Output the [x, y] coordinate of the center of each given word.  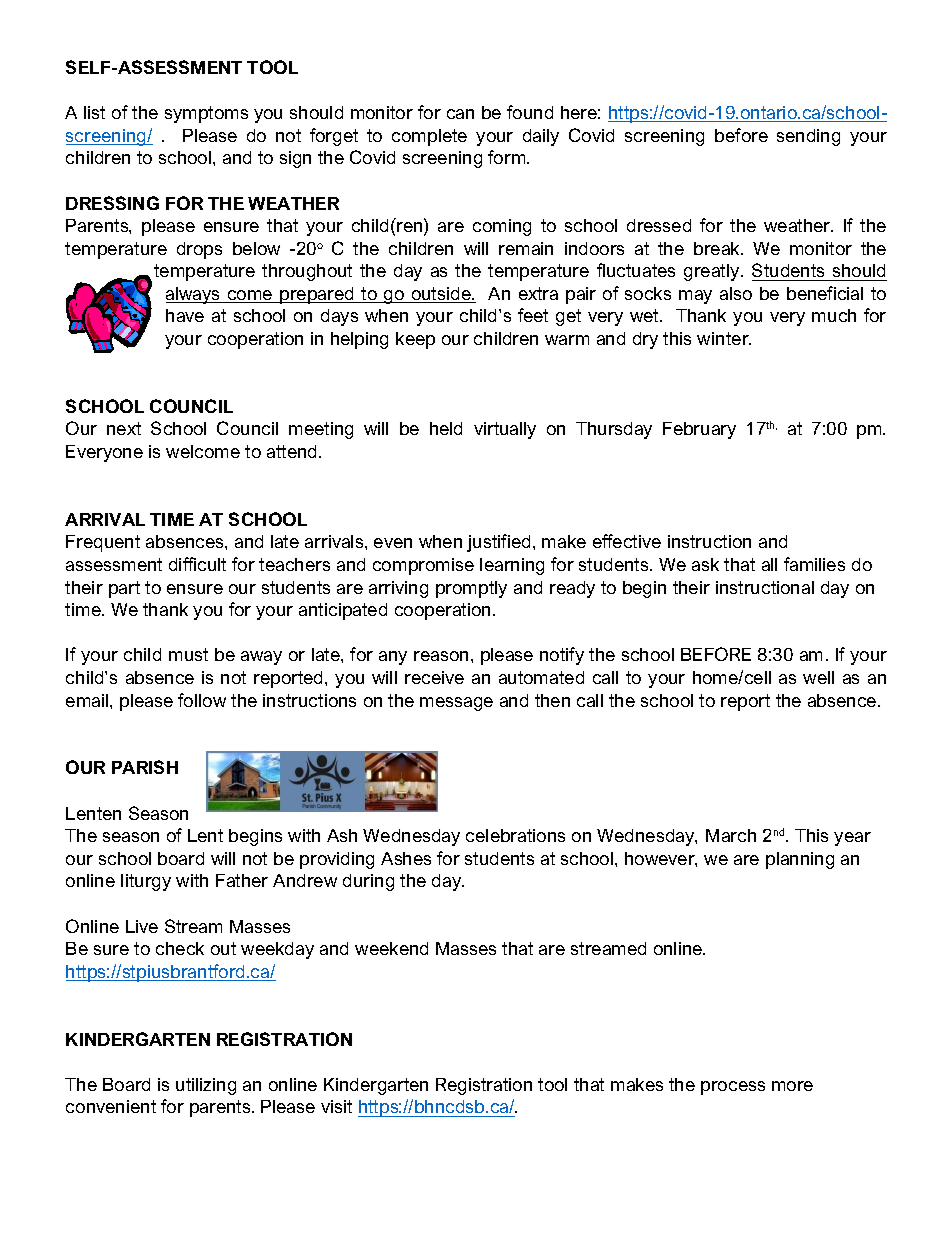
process [733, 1088]
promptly [471, 589]
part [124, 589]
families [814, 564]
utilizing [206, 1086]
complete [429, 137]
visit [336, 1106]
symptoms [206, 114]
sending [808, 137]
